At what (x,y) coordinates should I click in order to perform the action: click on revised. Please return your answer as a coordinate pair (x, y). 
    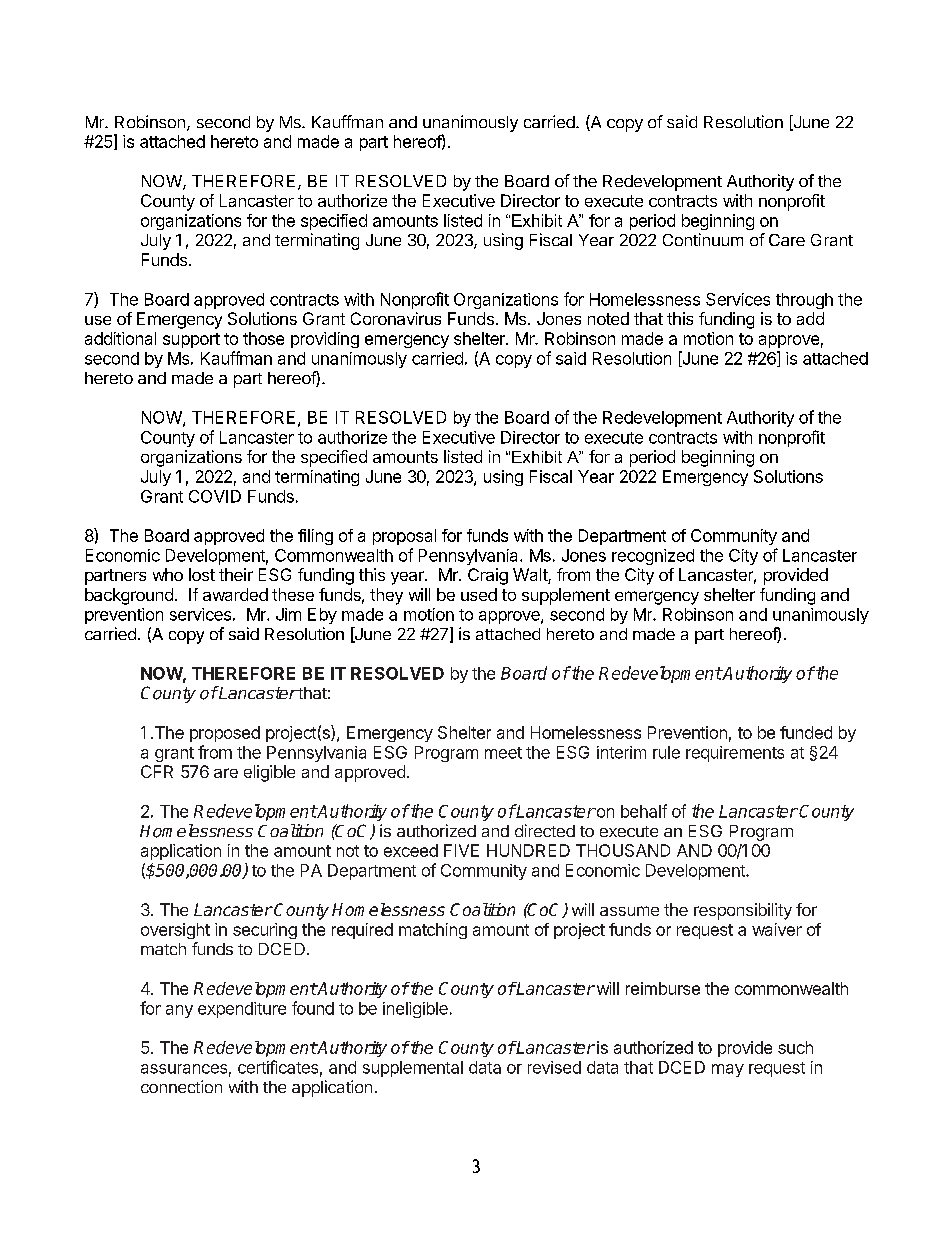
    Looking at the image, I should click on (554, 1067).
